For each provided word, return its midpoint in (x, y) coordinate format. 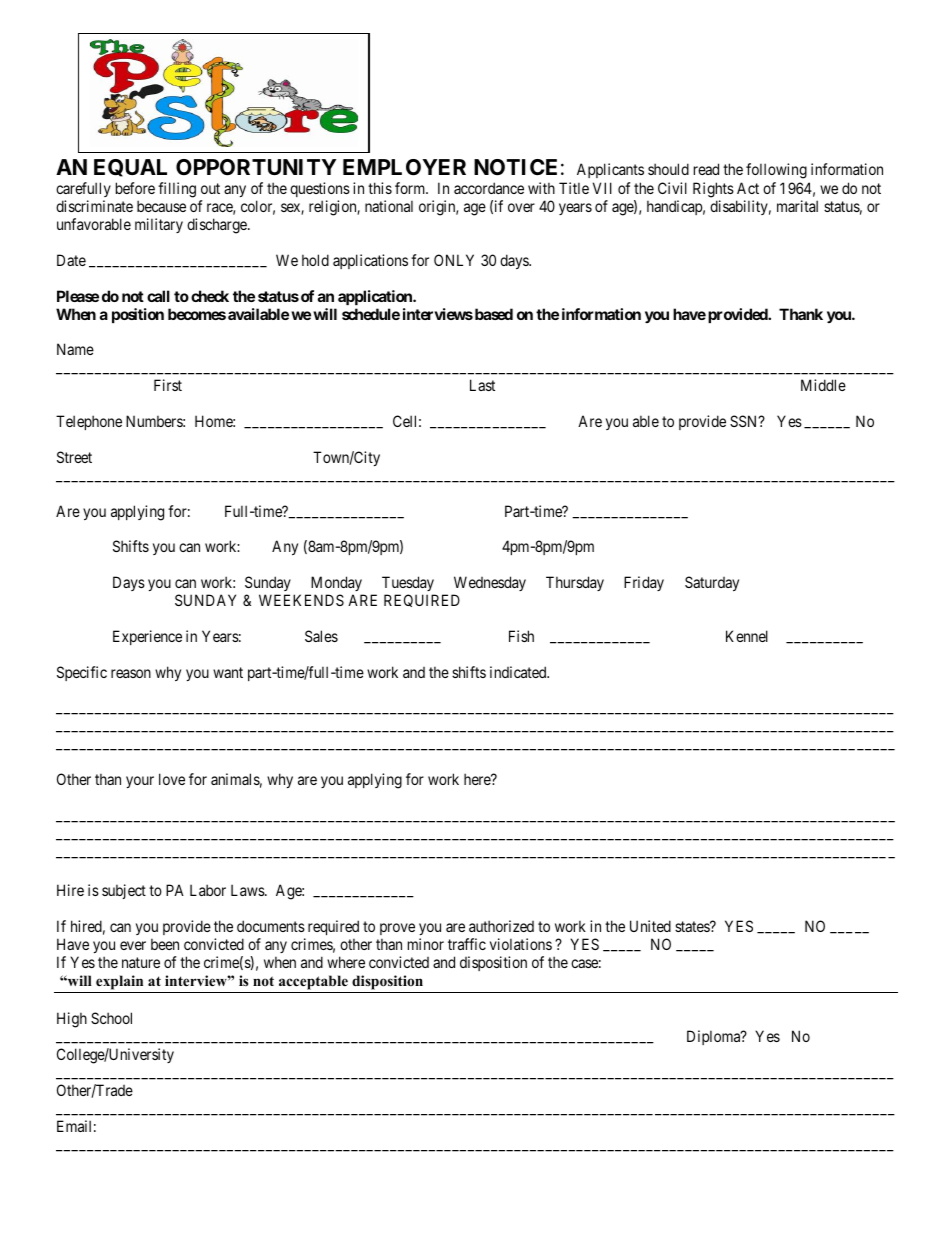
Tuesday (409, 585)
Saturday (712, 583)
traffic (467, 944)
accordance (489, 188)
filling (177, 190)
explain (120, 984)
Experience (147, 637)
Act (748, 188)
